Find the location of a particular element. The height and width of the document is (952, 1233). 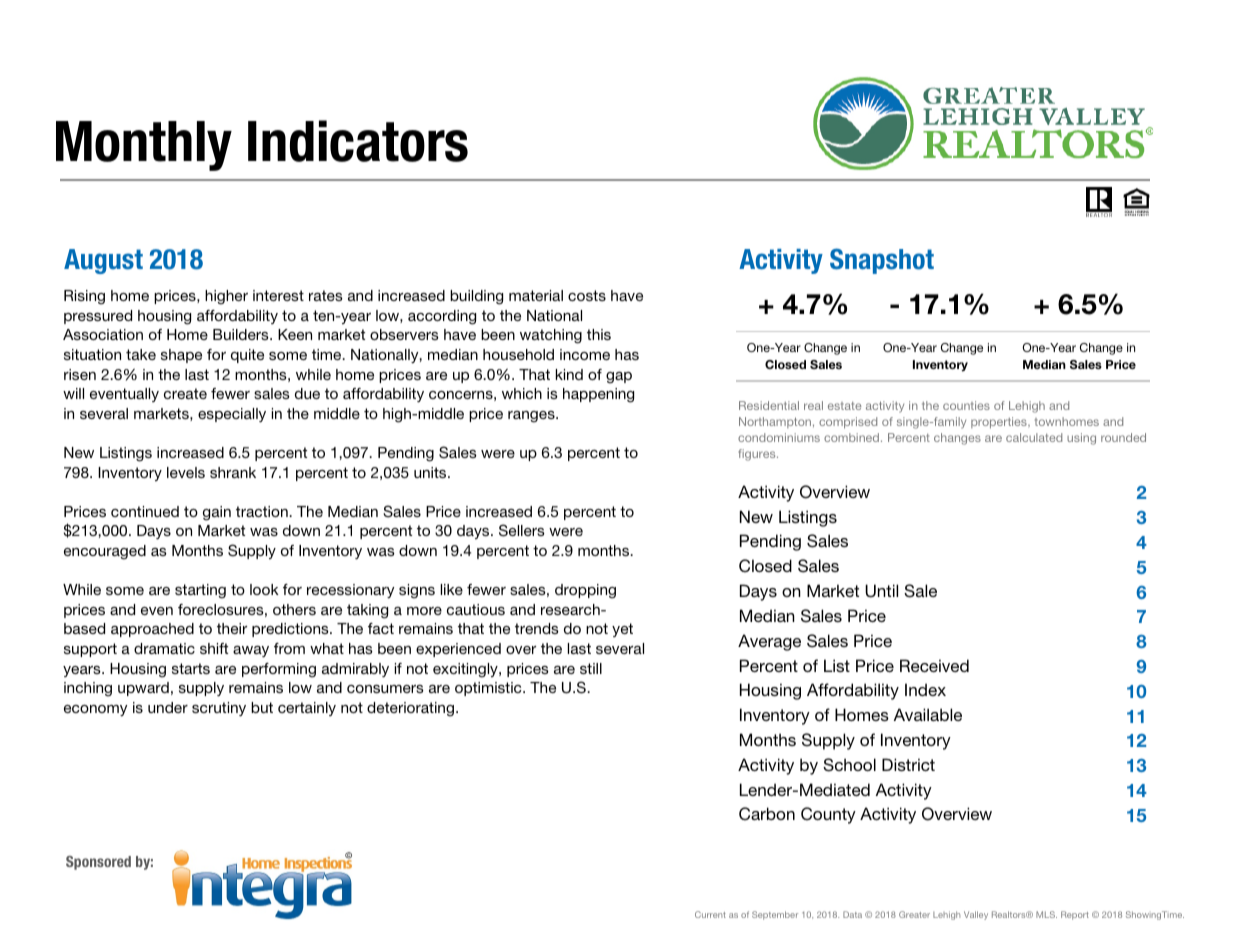

scrutiny is located at coordinates (219, 709).
